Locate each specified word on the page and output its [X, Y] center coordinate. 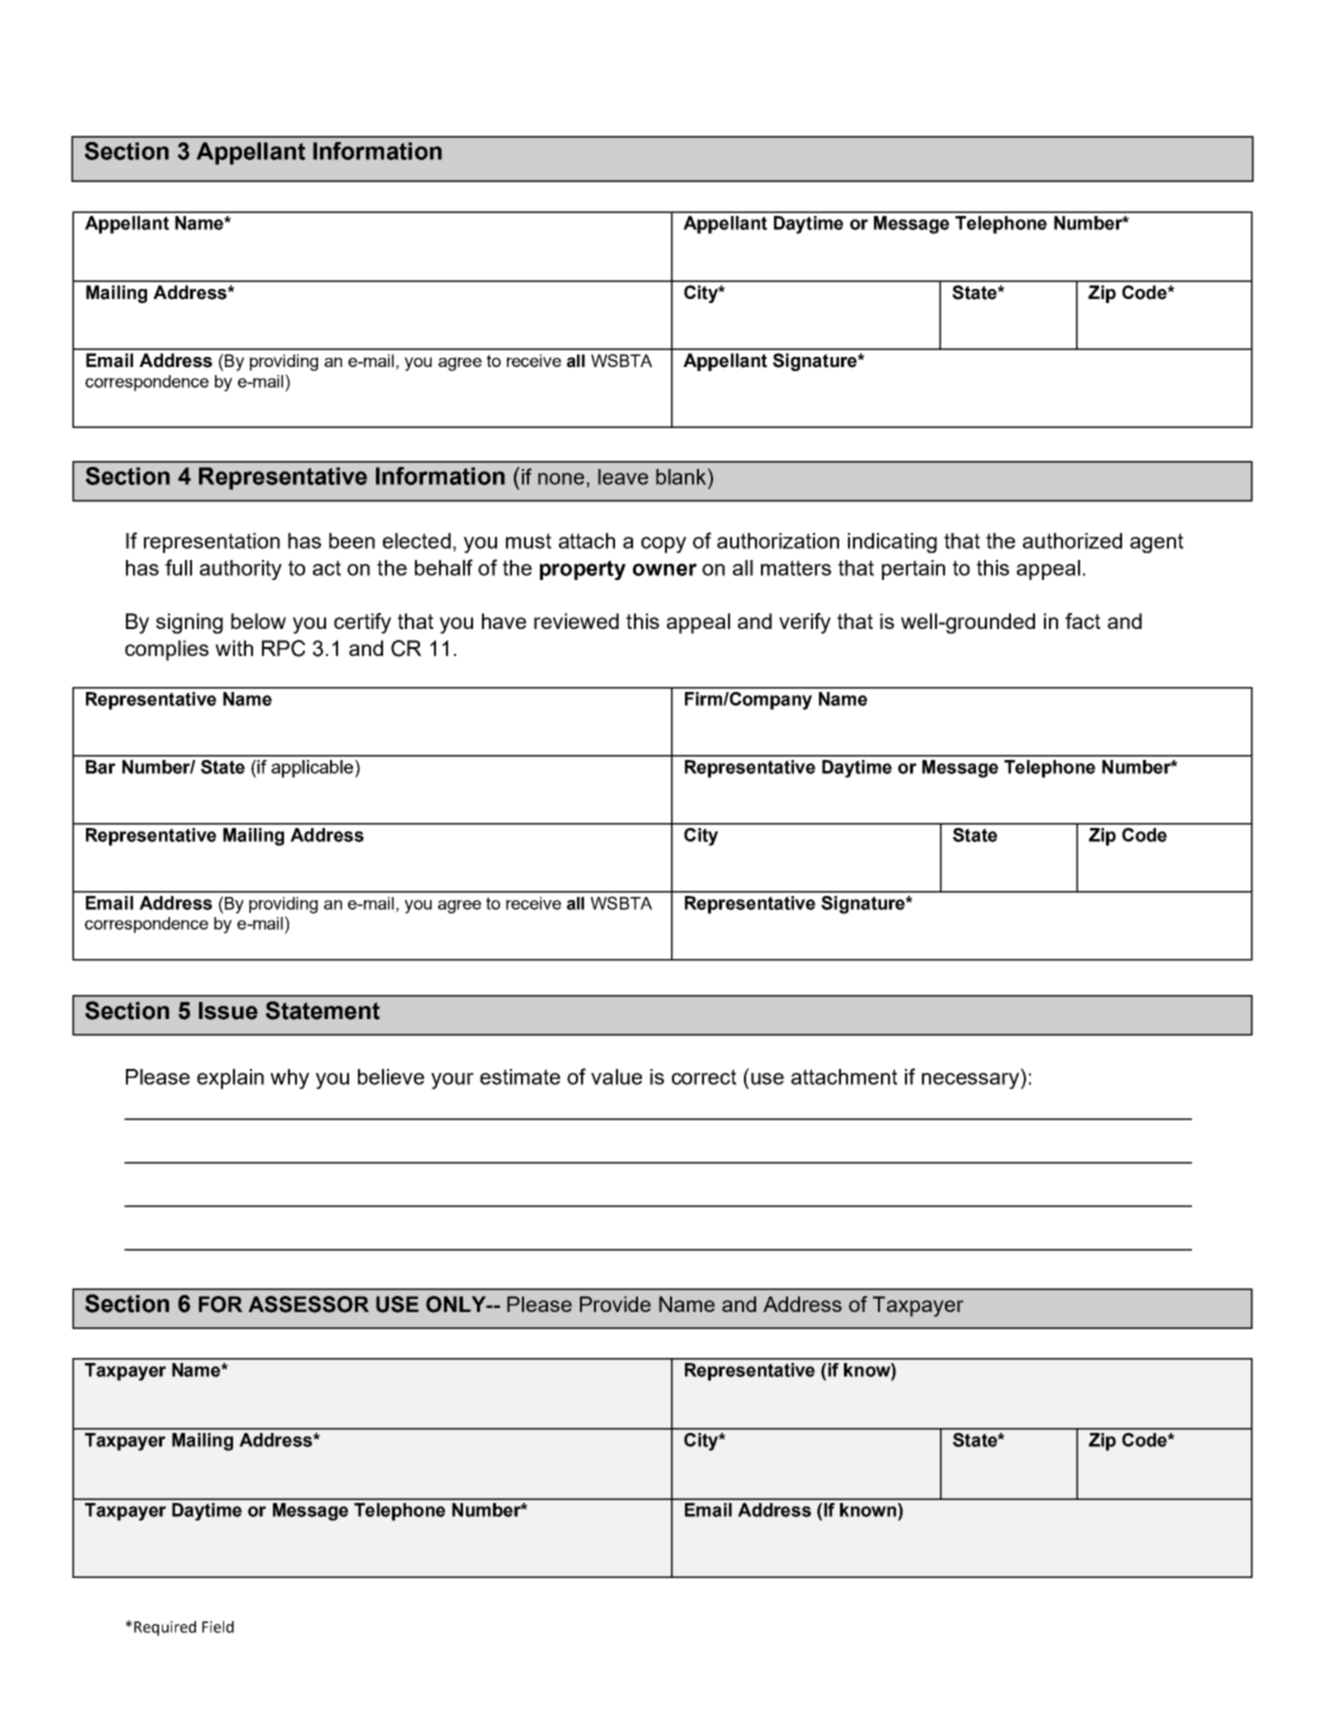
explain [230, 1079]
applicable [312, 769]
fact [1083, 621]
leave [623, 477]
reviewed [576, 621]
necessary [972, 1079]
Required [165, 1628]
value [616, 1077]
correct [704, 1077]
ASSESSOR [308, 1304]
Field [218, 1627]
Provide [615, 1304]
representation [212, 543]
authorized [1072, 541]
